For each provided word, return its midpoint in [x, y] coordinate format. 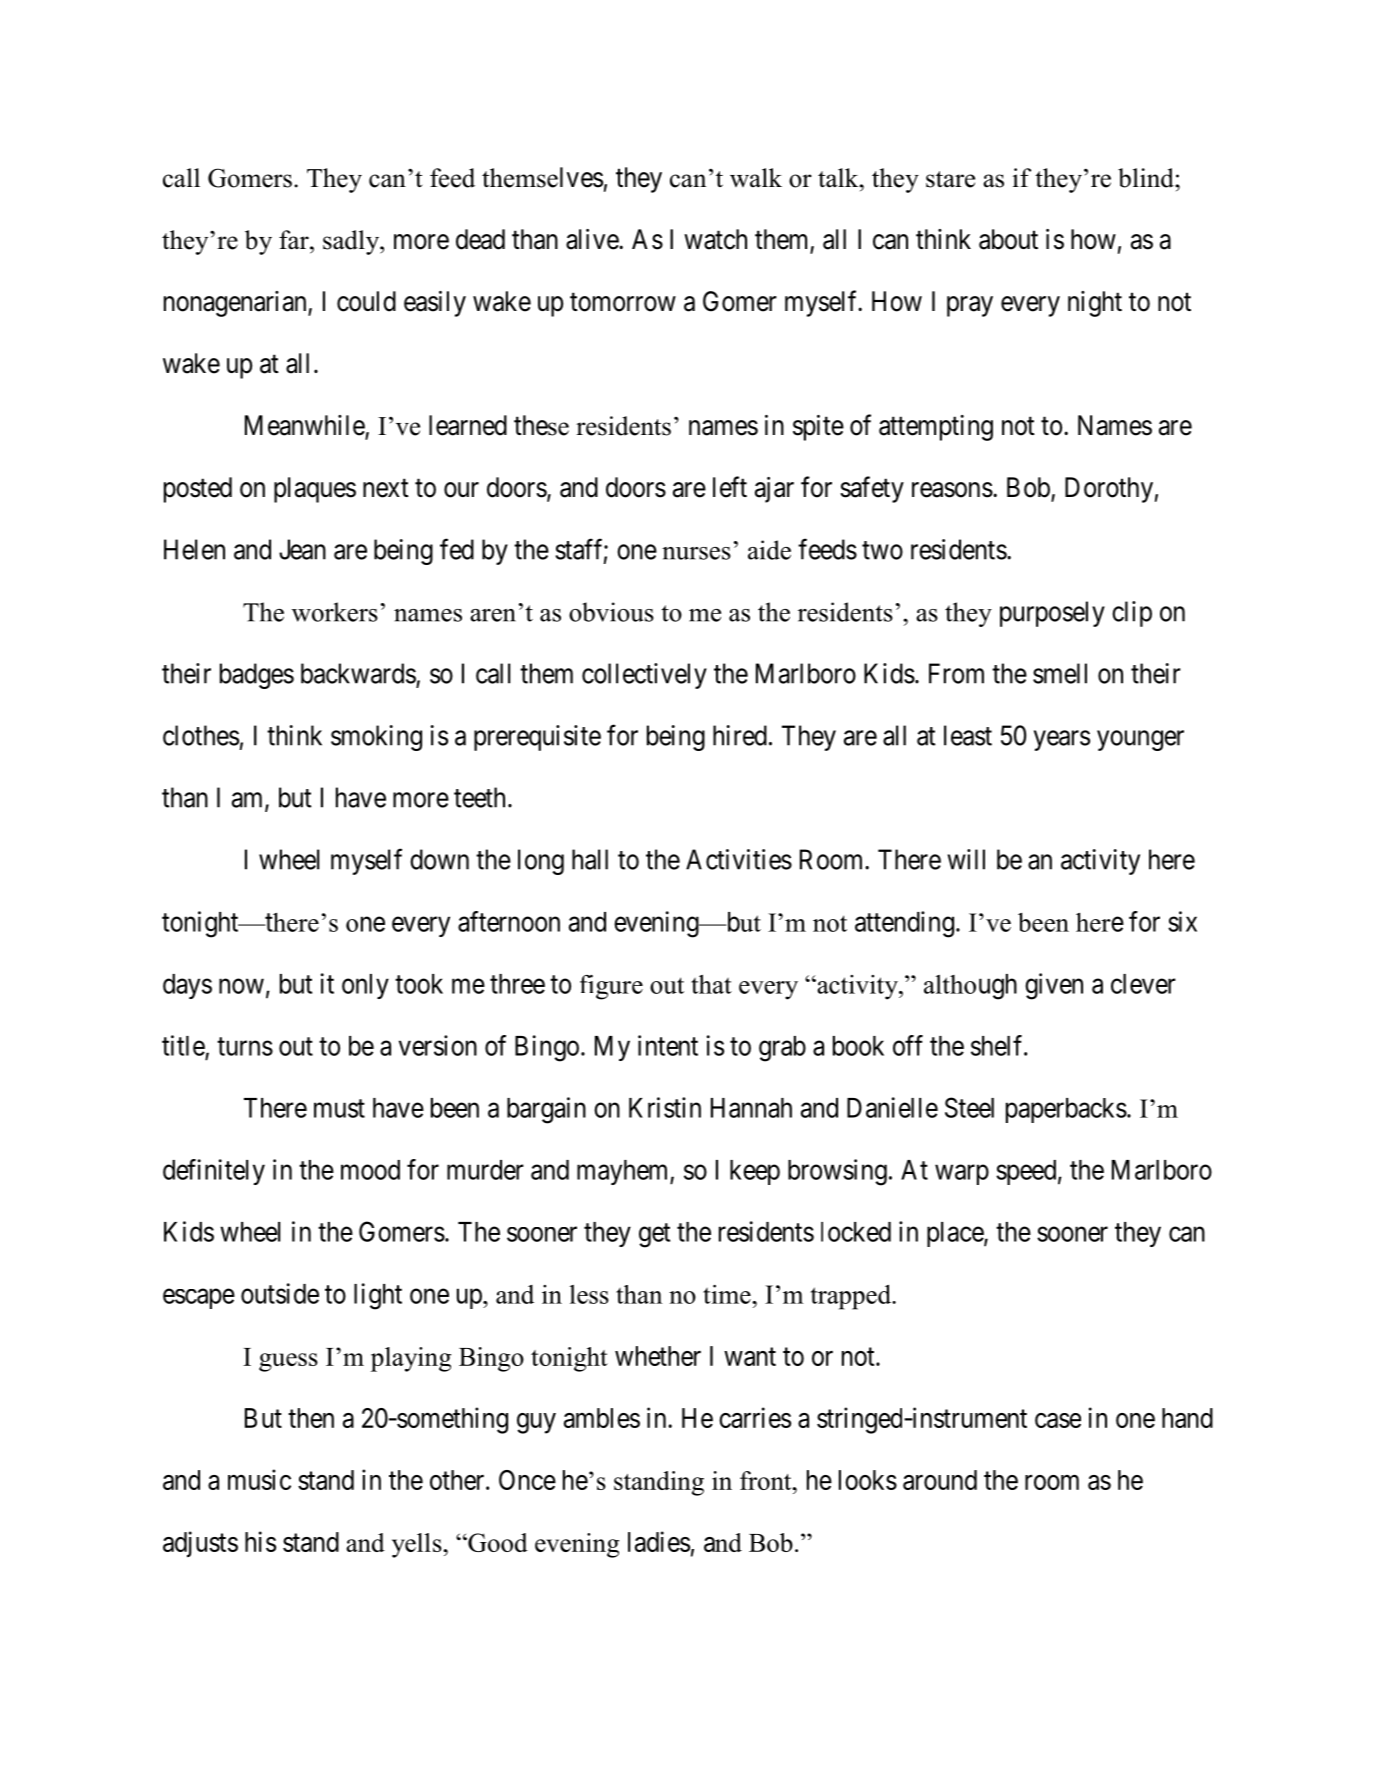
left [730, 487]
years [1062, 740]
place [956, 1234]
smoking [376, 738]
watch [715, 239]
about [1008, 239]
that [711, 984]
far [295, 240]
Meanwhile [305, 426]
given [1054, 986]
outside [280, 1293]
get [654, 1235]
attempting [936, 428]
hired [740, 735]
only [365, 986]
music [259, 1479]
